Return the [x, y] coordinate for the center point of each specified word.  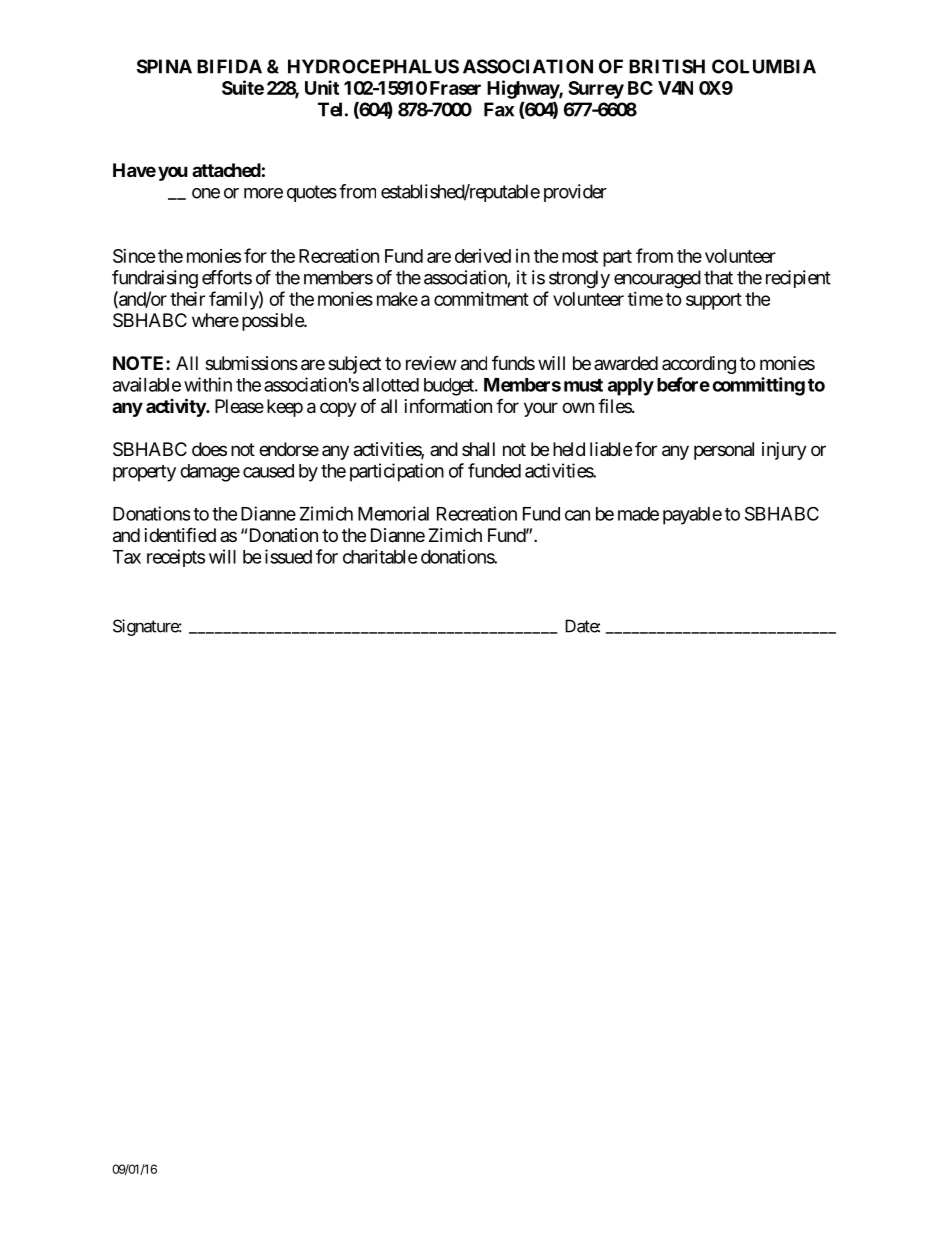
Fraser [455, 88]
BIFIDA [229, 66]
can [577, 515]
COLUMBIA [764, 66]
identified [180, 534]
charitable [380, 556]
